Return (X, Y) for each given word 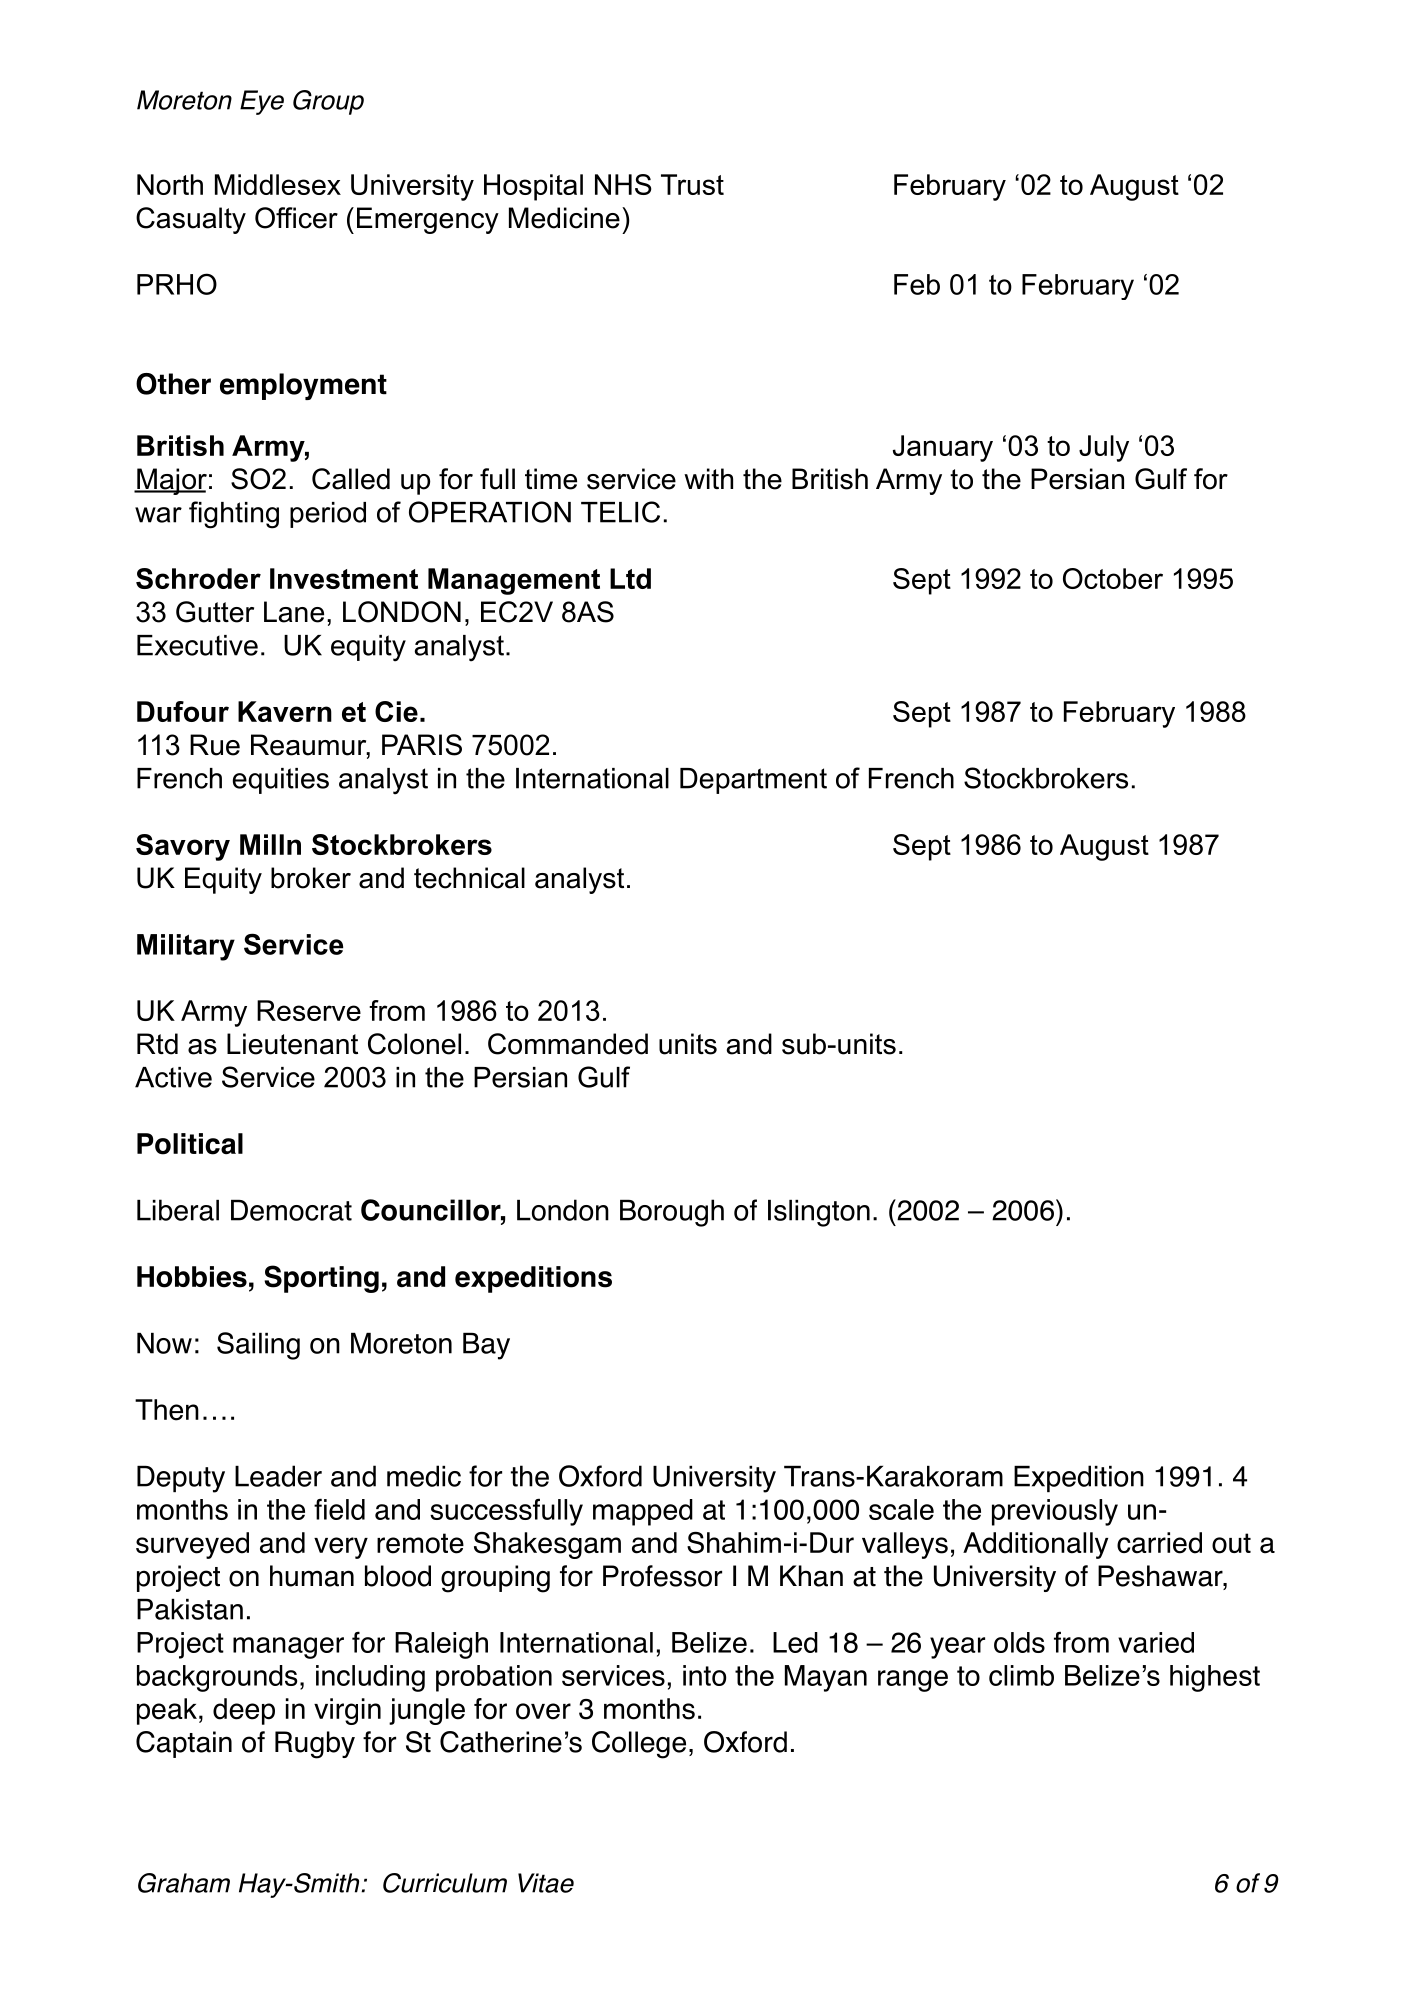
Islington (819, 1213)
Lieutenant (292, 1044)
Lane (294, 612)
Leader (278, 1476)
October (1113, 578)
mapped (643, 1512)
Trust (692, 184)
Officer (296, 218)
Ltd (630, 578)
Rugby (315, 1745)
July (1104, 448)
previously (1055, 1512)
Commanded (568, 1044)
